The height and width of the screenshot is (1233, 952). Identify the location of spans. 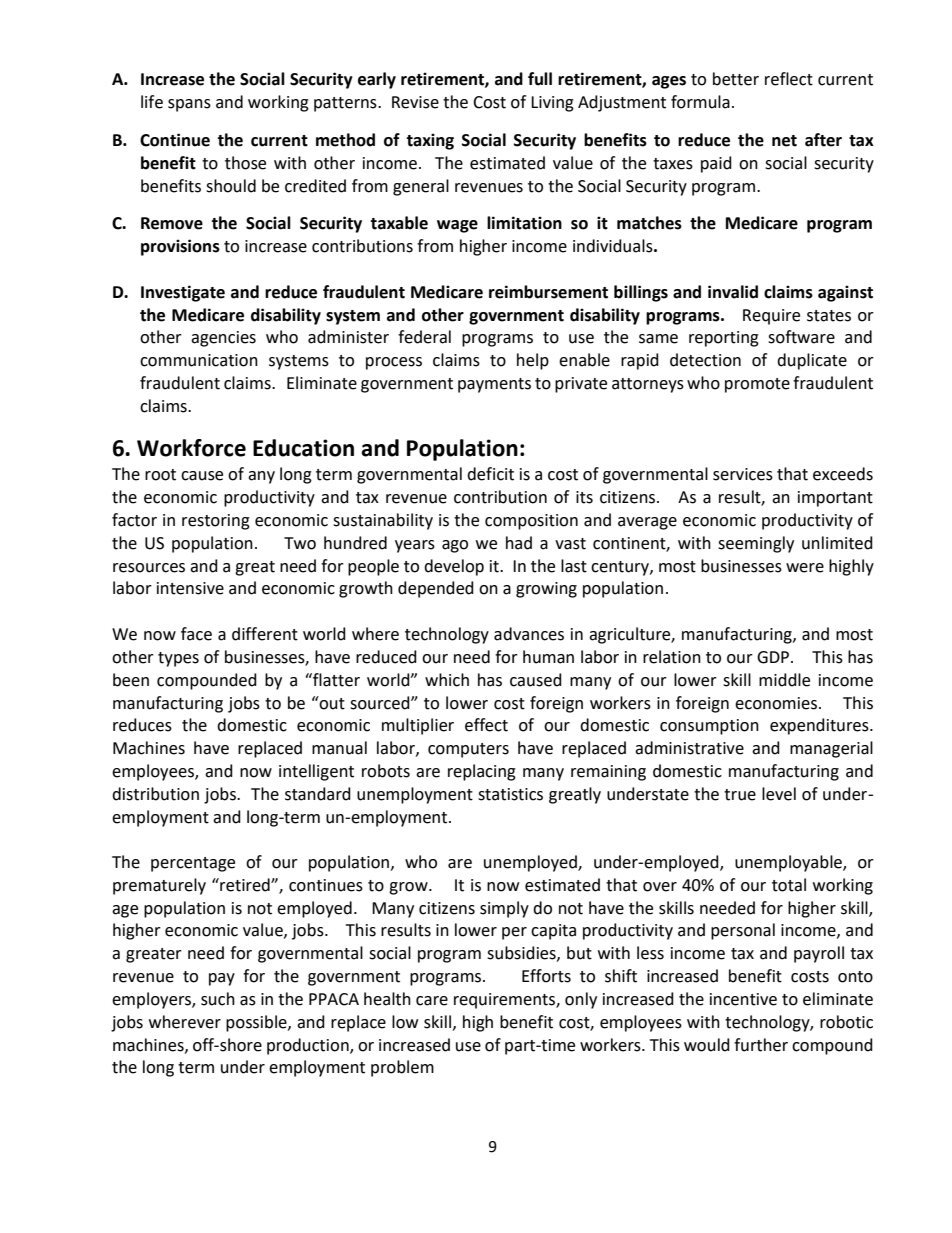
(189, 105).
